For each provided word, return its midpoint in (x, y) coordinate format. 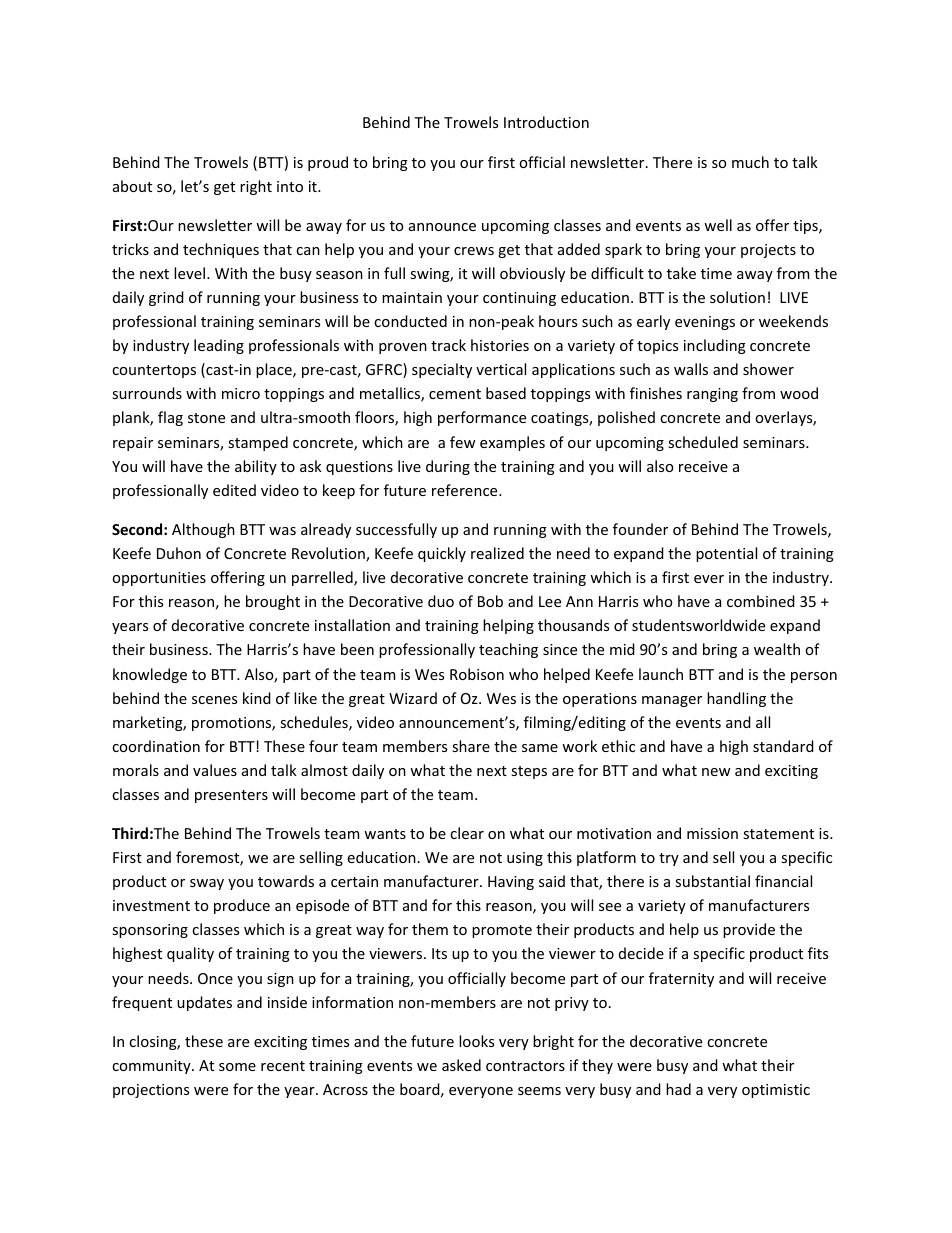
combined (761, 601)
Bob (490, 601)
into (290, 186)
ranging (712, 395)
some (237, 1067)
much (750, 162)
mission (712, 833)
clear (467, 833)
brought (273, 602)
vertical (501, 369)
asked (461, 1065)
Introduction (546, 122)
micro (241, 393)
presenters (231, 796)
